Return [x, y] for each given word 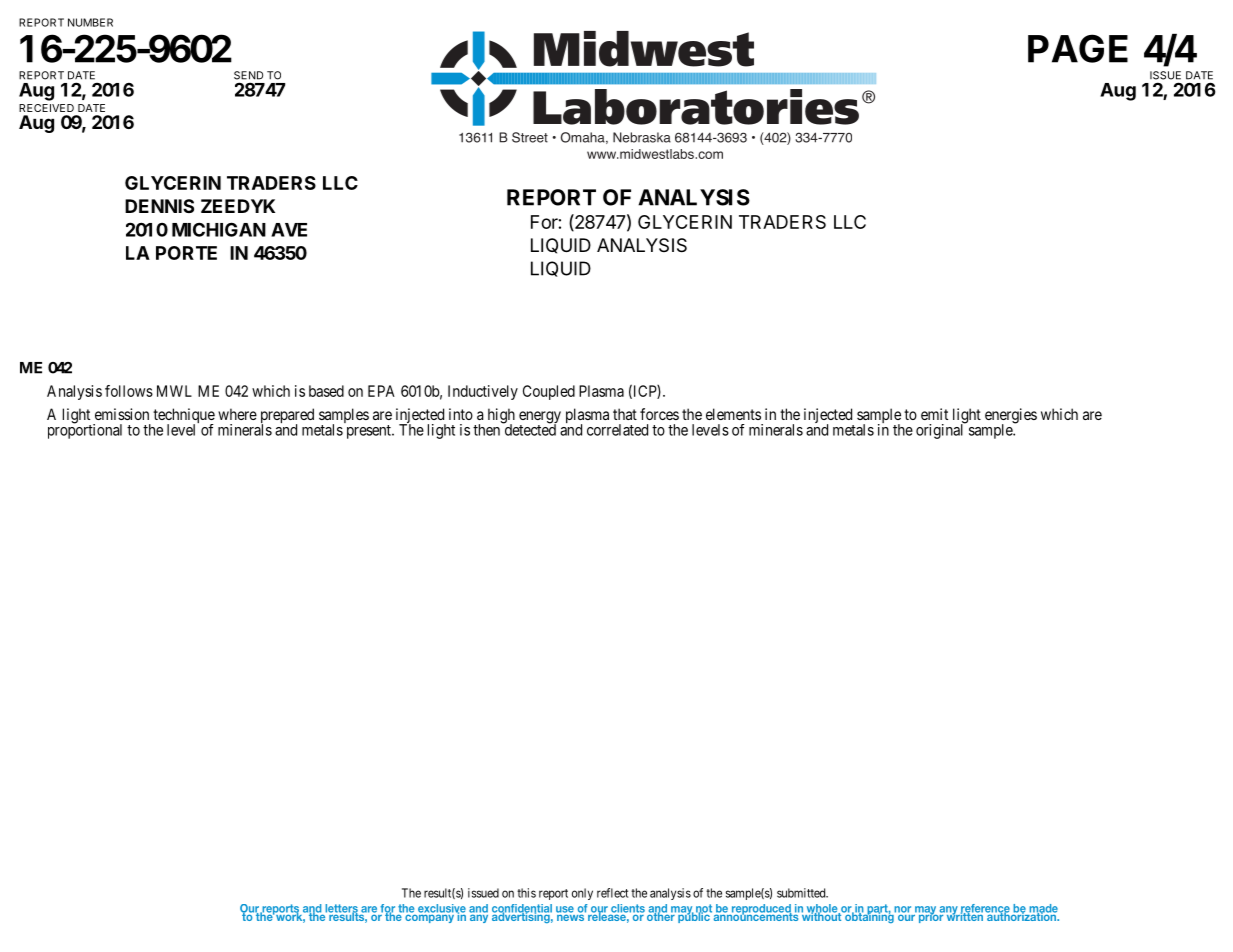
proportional [85, 430]
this [526, 893]
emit [934, 414]
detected [529, 429]
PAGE [1078, 48]
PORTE [186, 253]
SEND [248, 75]
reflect [612, 893]
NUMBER [90, 22]
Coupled [549, 392]
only [582, 894]
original [941, 430]
